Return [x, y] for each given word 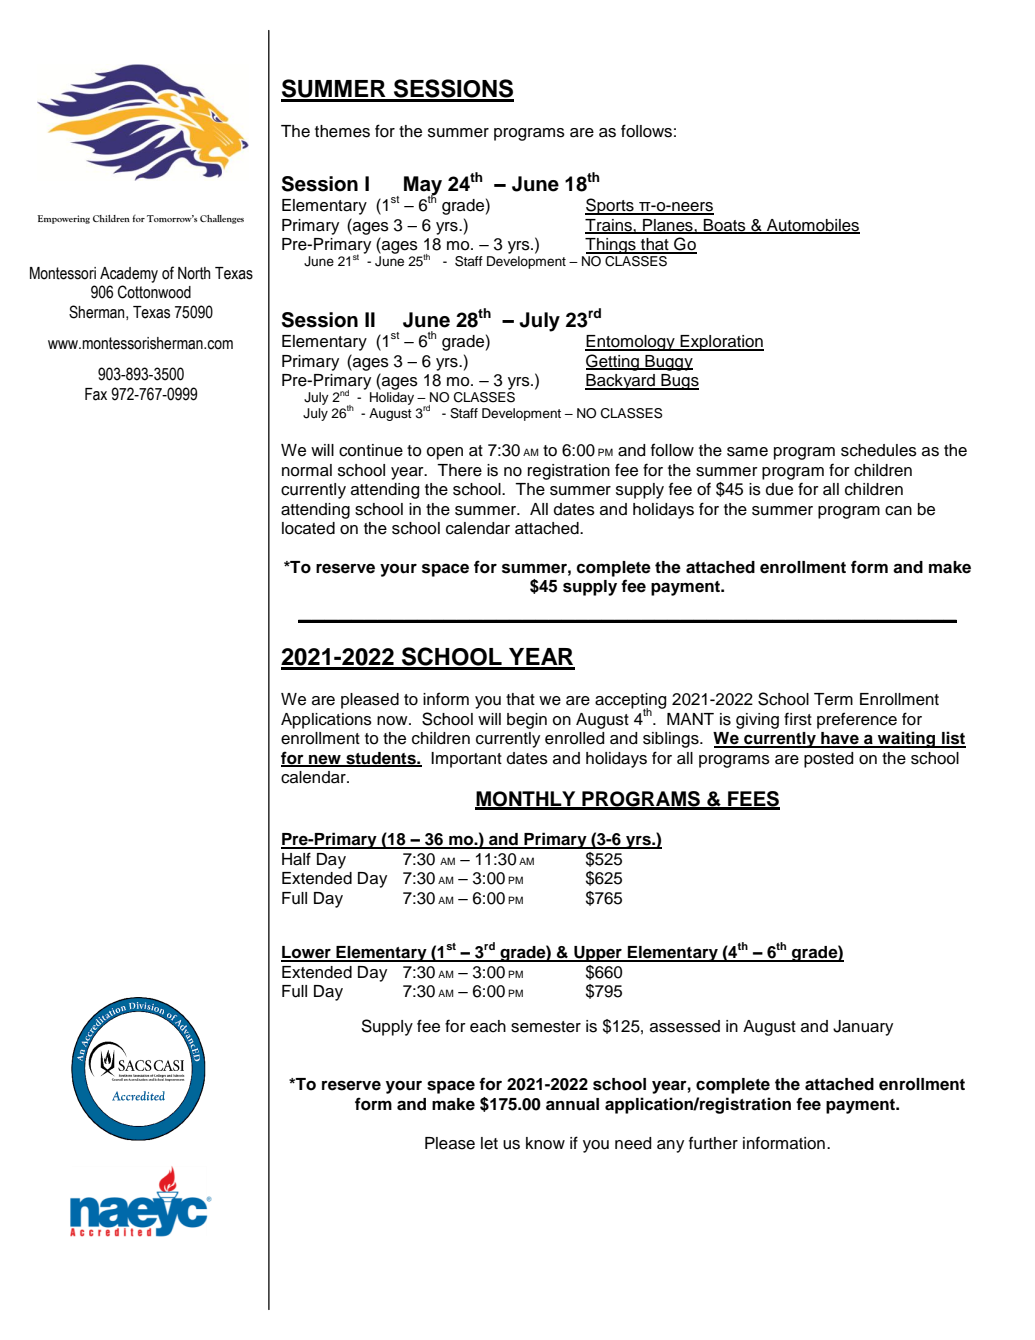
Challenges [222, 219]
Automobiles [812, 226]
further [713, 1143]
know [545, 1143]
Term [833, 699]
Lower [307, 953]
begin [527, 721]
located [308, 528]
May [423, 187]
